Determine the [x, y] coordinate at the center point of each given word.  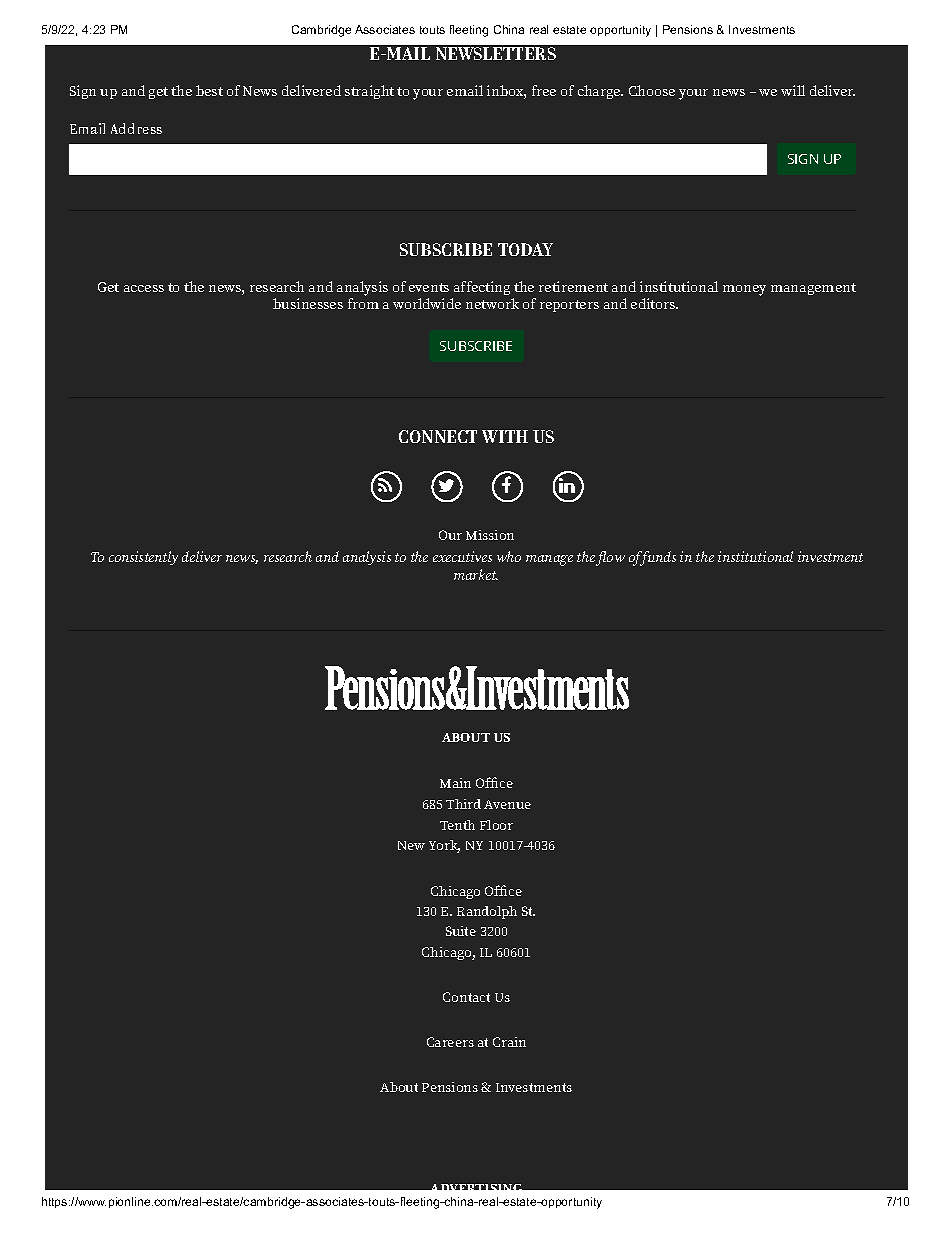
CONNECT [438, 436]
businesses [308, 303]
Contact [466, 997]
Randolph [487, 912]
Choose [652, 90]
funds [657, 558]
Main [455, 783]
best [209, 90]
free [544, 90]
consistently [143, 558]
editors [654, 303]
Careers [450, 1042]
